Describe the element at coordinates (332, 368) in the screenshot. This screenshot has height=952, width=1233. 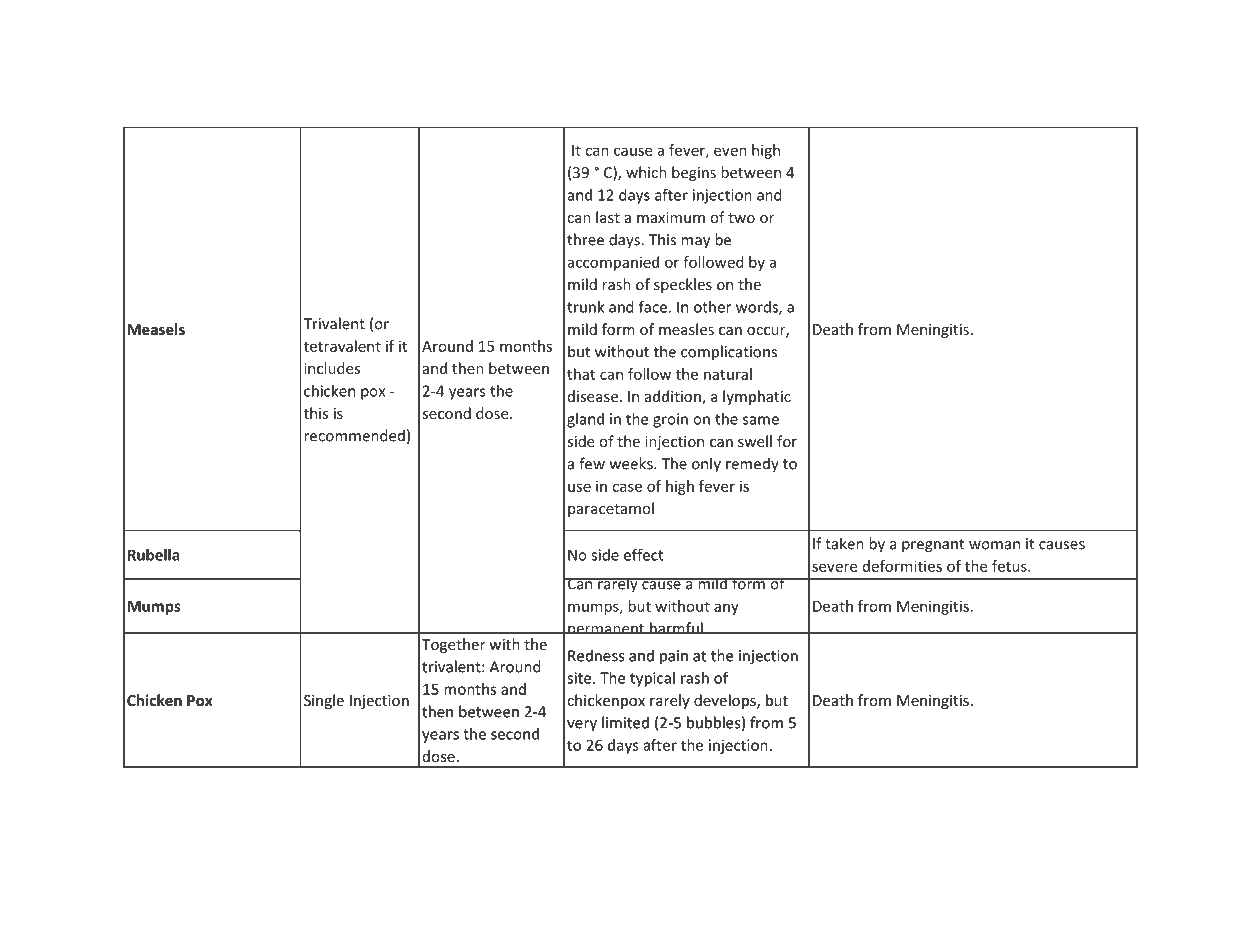
I see `includes` at that location.
